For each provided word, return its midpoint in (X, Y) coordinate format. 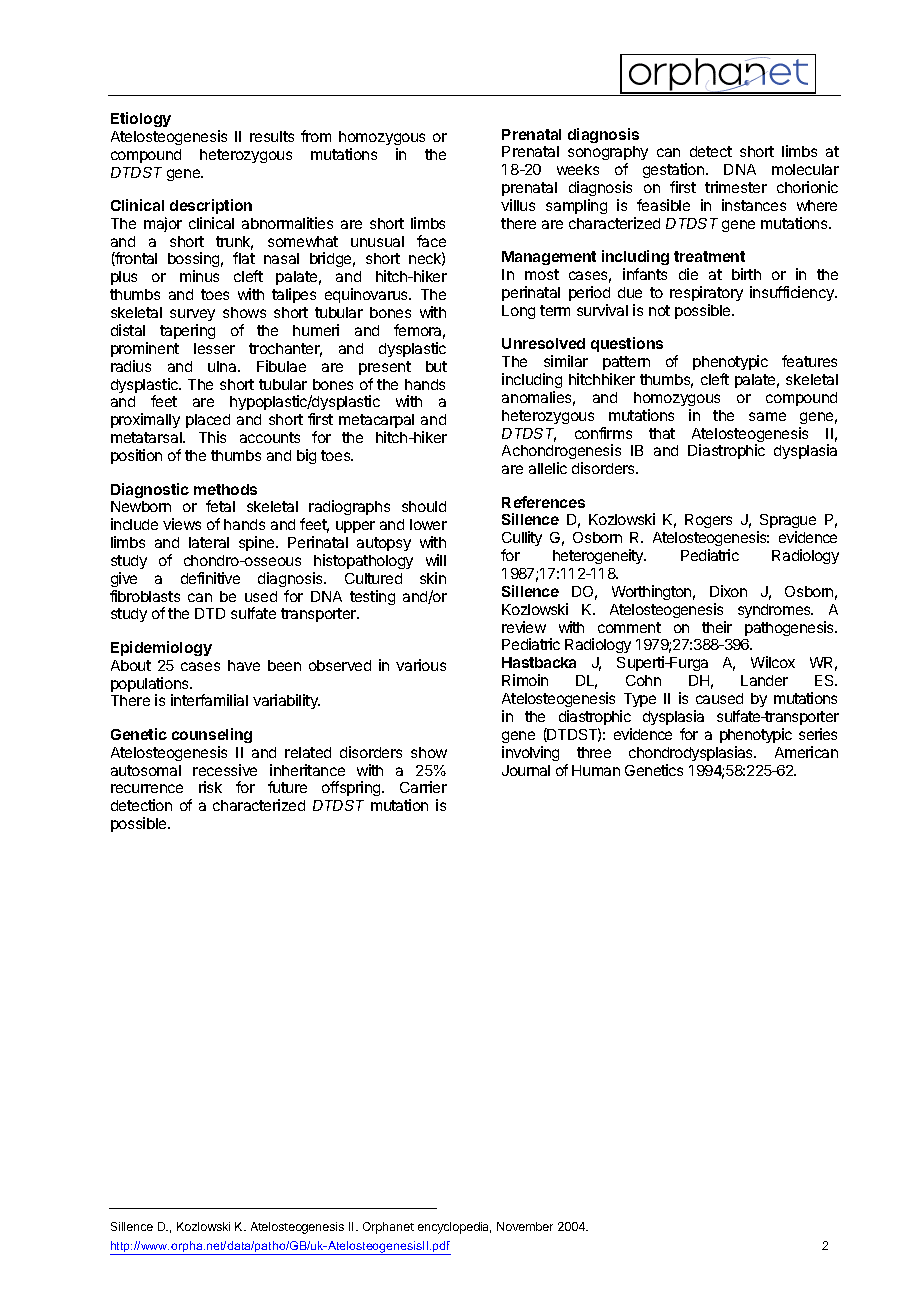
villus (518, 205)
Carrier (423, 787)
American (806, 752)
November (525, 1226)
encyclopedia (454, 1228)
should (424, 506)
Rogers (708, 521)
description (211, 206)
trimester (736, 187)
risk (210, 787)
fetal (220, 506)
